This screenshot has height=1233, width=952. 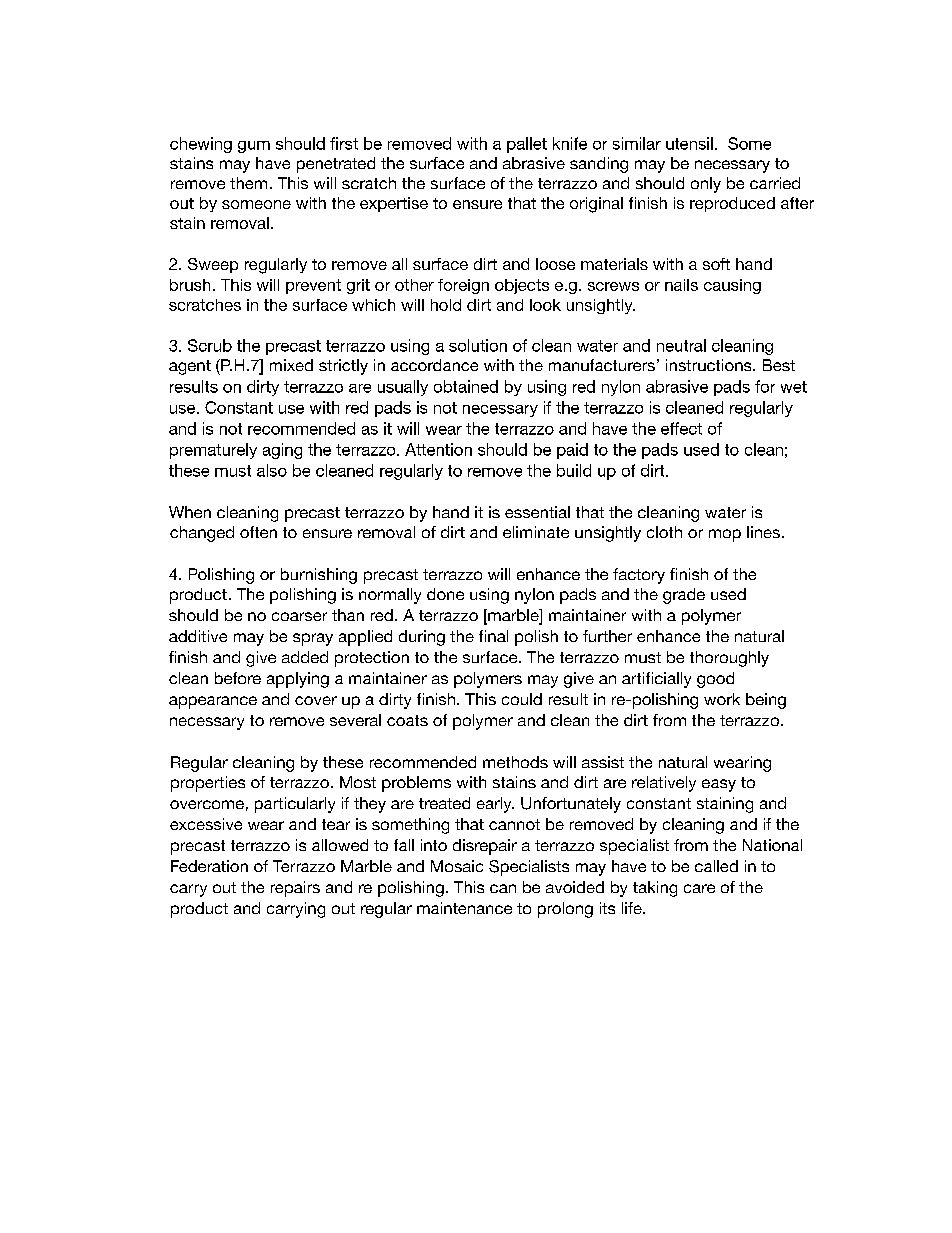 What do you see at coordinates (295, 889) in the screenshot?
I see `repairs` at bounding box center [295, 889].
